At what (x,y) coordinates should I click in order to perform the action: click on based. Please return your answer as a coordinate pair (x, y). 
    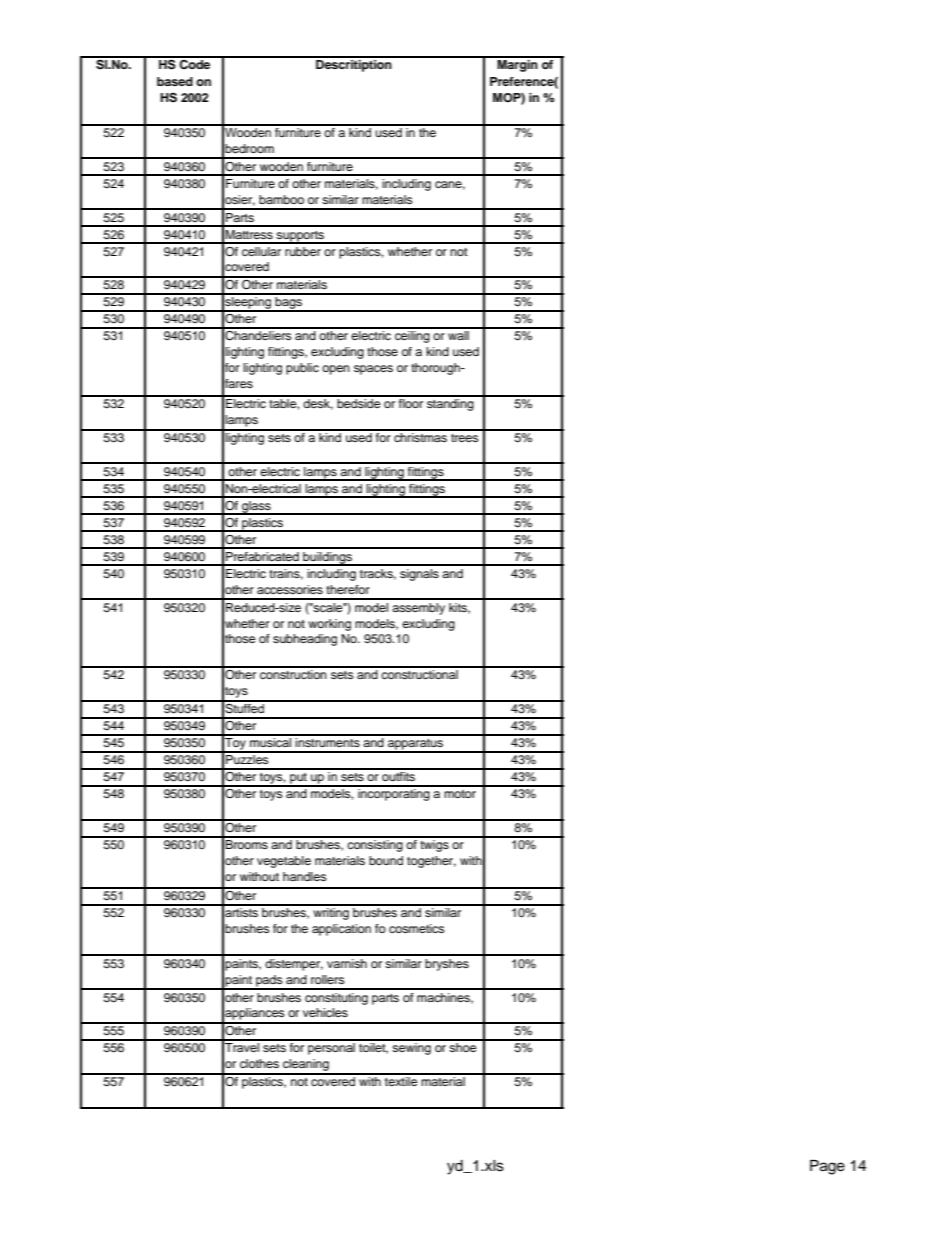
    Looking at the image, I should click on (175, 81).
